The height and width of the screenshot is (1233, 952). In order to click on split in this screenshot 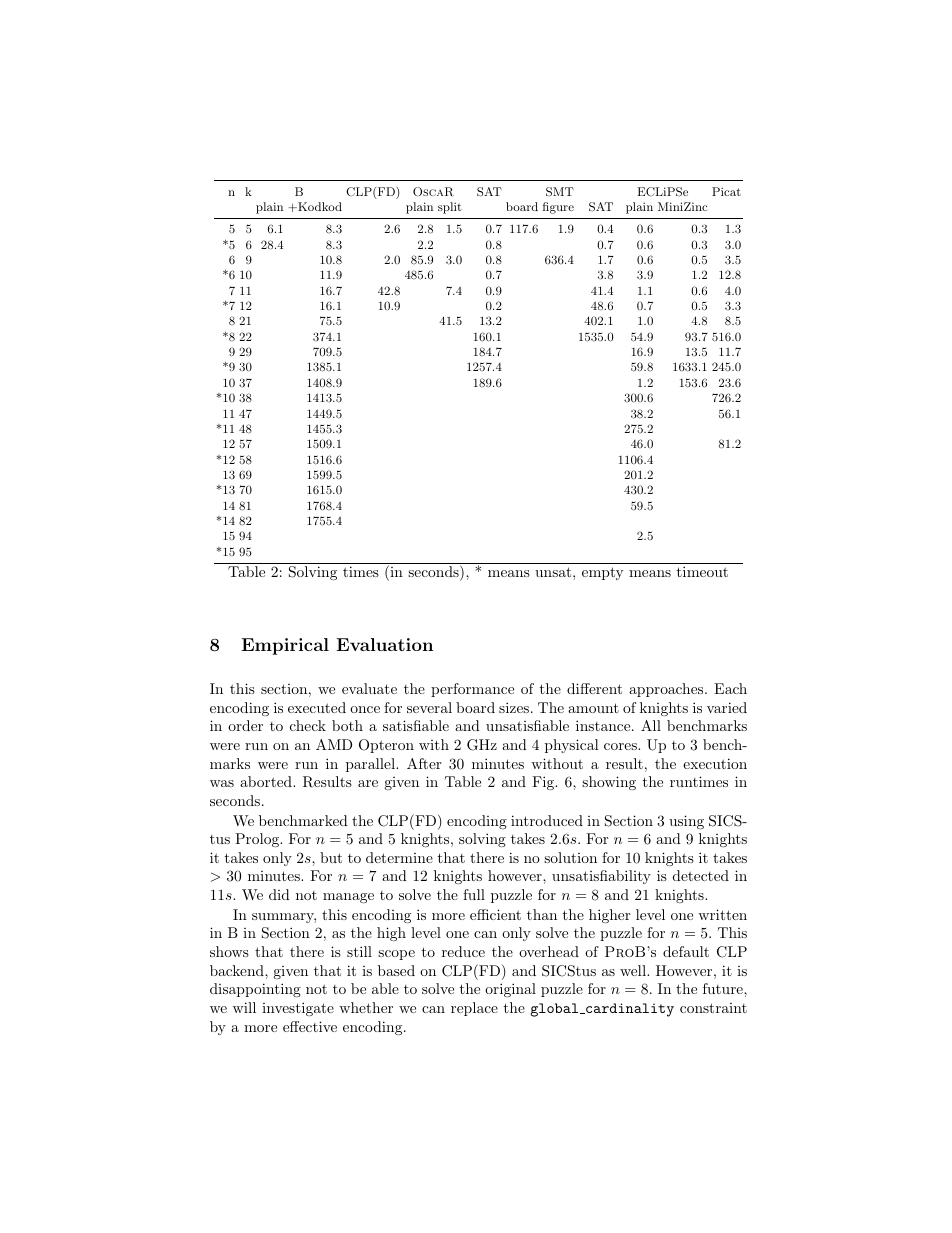, I will do `click(450, 208)`.
